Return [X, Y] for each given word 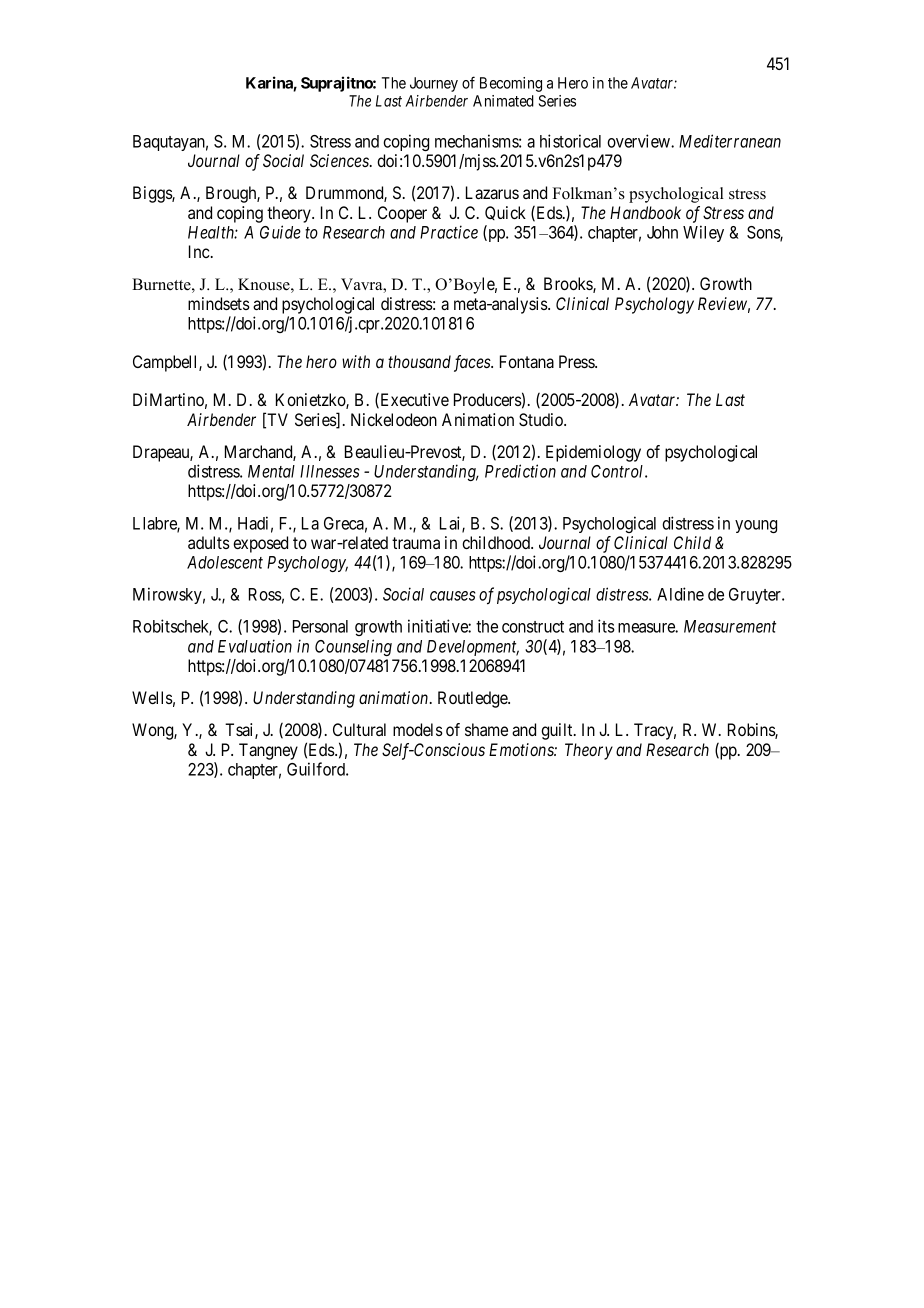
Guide [280, 232]
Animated [503, 101]
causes [453, 596]
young [756, 526]
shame [486, 729]
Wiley [703, 233]
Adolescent [225, 562]
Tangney [268, 751]
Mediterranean [730, 141]
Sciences [340, 160]
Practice [449, 232]
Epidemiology [593, 453]
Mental [271, 471]
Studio [542, 420]
